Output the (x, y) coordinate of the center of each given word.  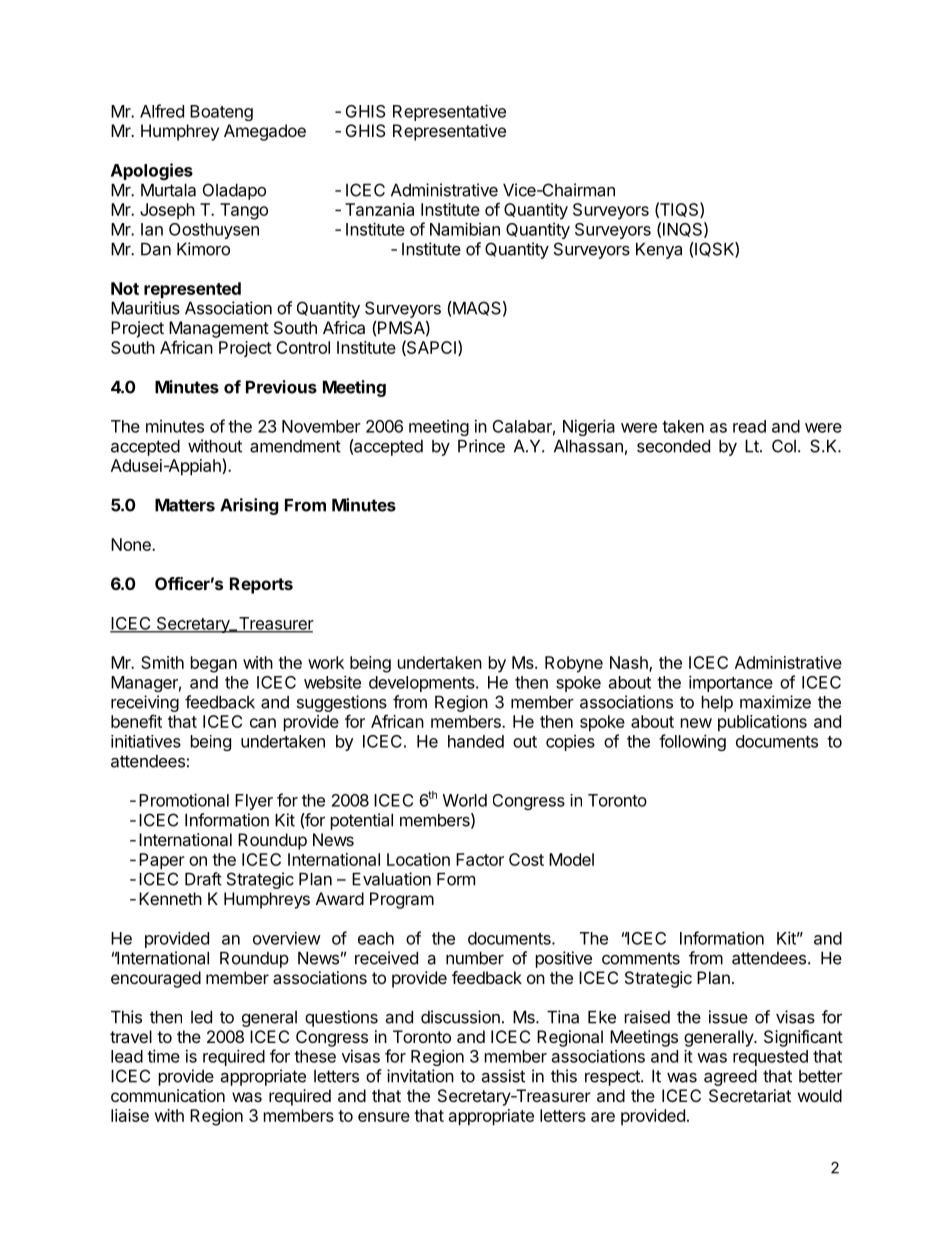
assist (503, 1076)
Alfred (162, 111)
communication (168, 1095)
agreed (730, 1078)
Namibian (465, 229)
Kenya (659, 251)
